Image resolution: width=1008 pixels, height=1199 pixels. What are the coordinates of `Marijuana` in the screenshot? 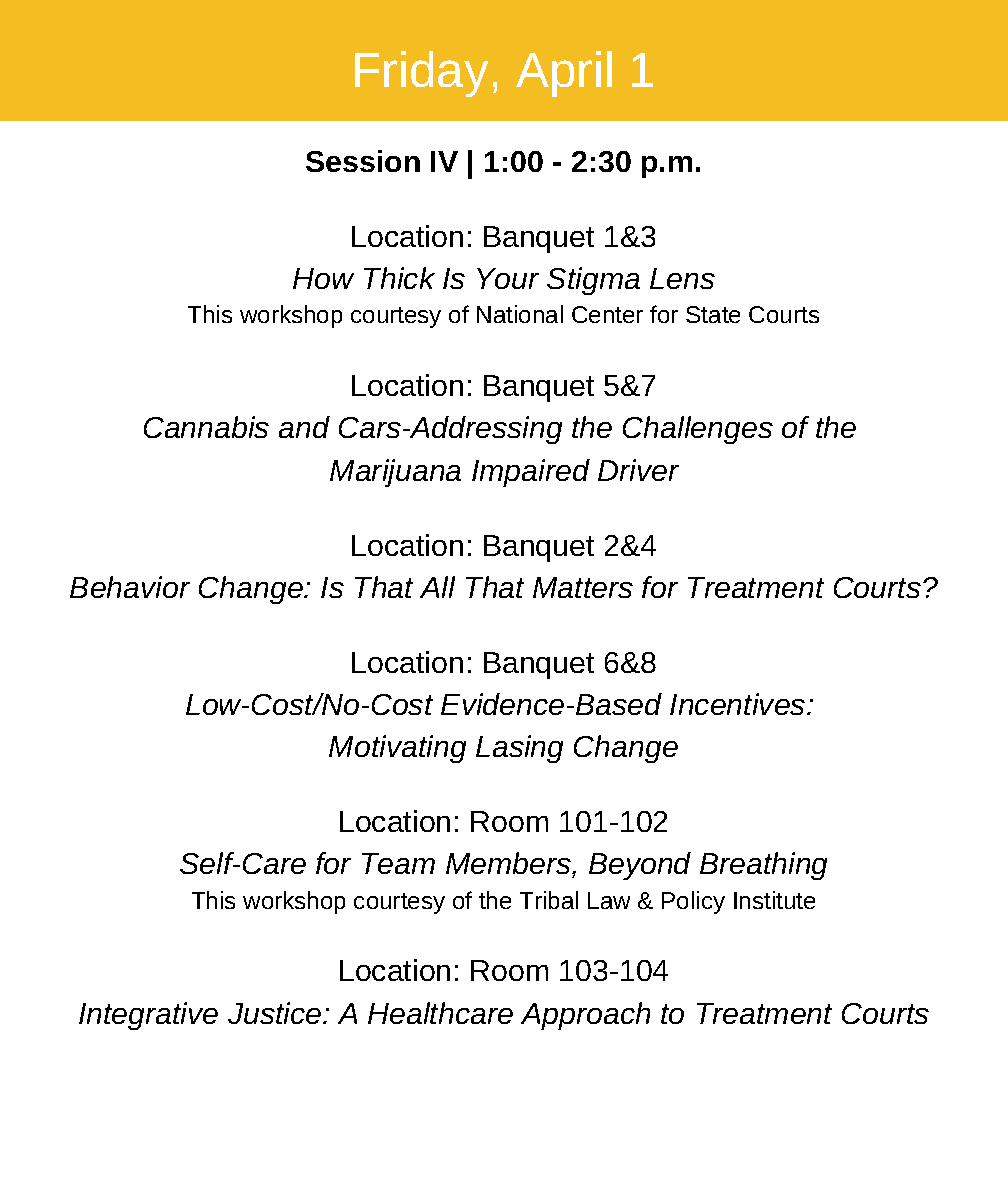 It's located at (395, 473).
